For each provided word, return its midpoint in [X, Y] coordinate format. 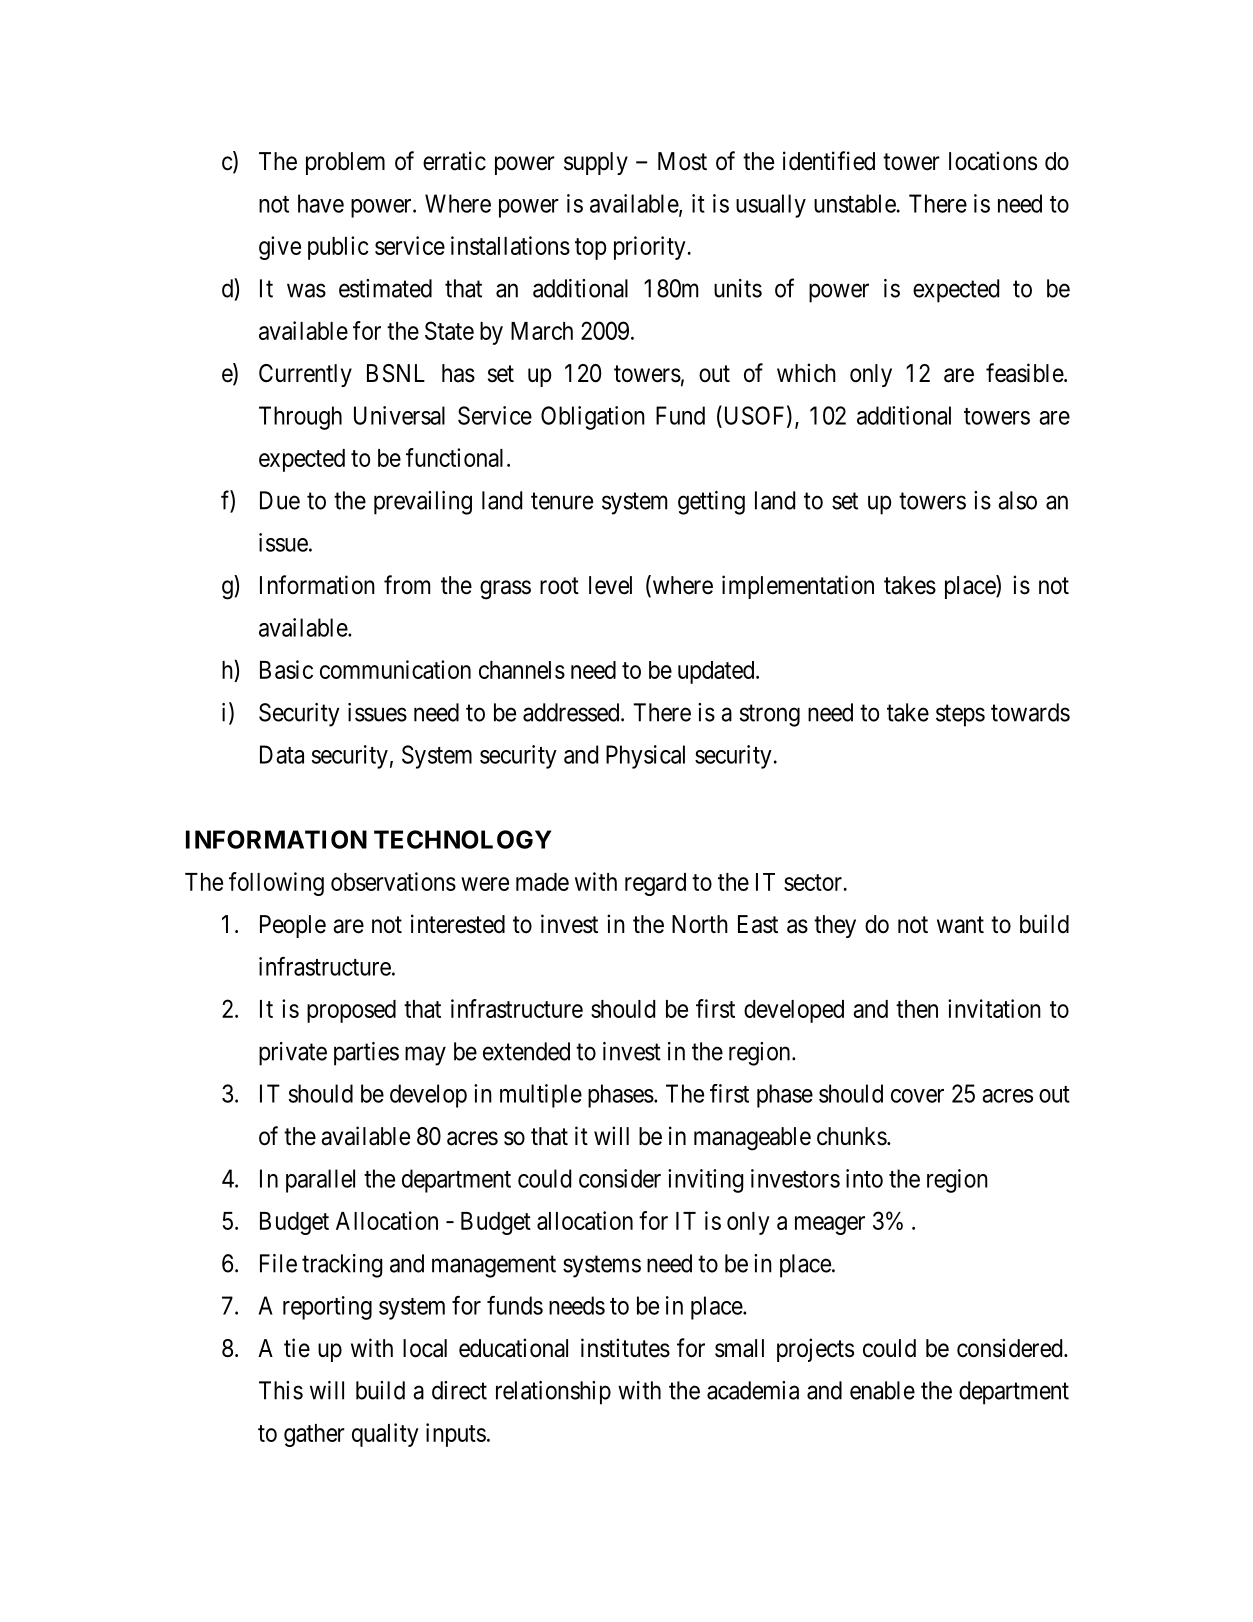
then [917, 1009]
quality [385, 1435]
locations [993, 161]
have [321, 203]
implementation [798, 587]
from [407, 584]
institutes [625, 1348]
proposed [351, 1011]
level [610, 585]
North [700, 924]
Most [682, 161]
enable [882, 1390]
